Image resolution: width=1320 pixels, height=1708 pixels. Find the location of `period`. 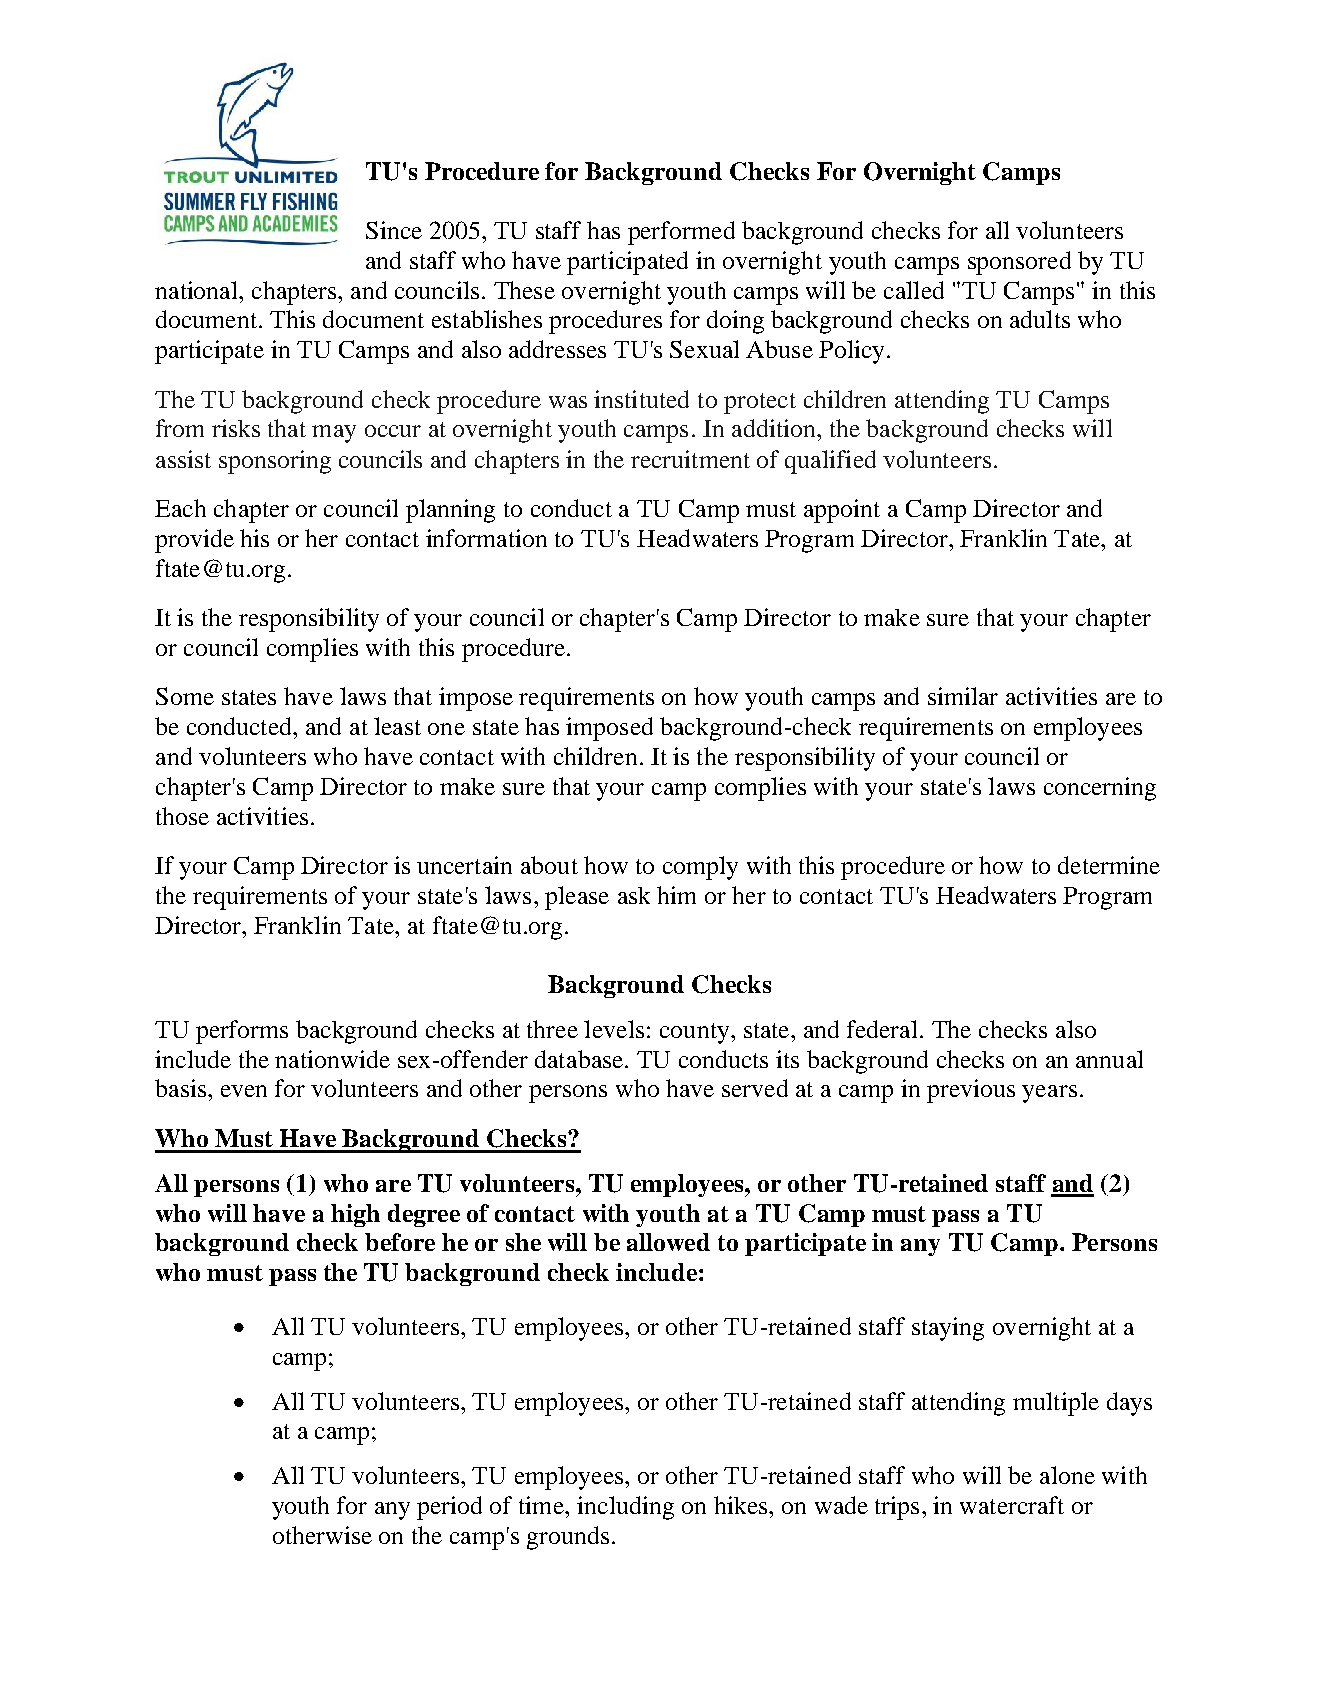

period is located at coordinates (449, 1508).
